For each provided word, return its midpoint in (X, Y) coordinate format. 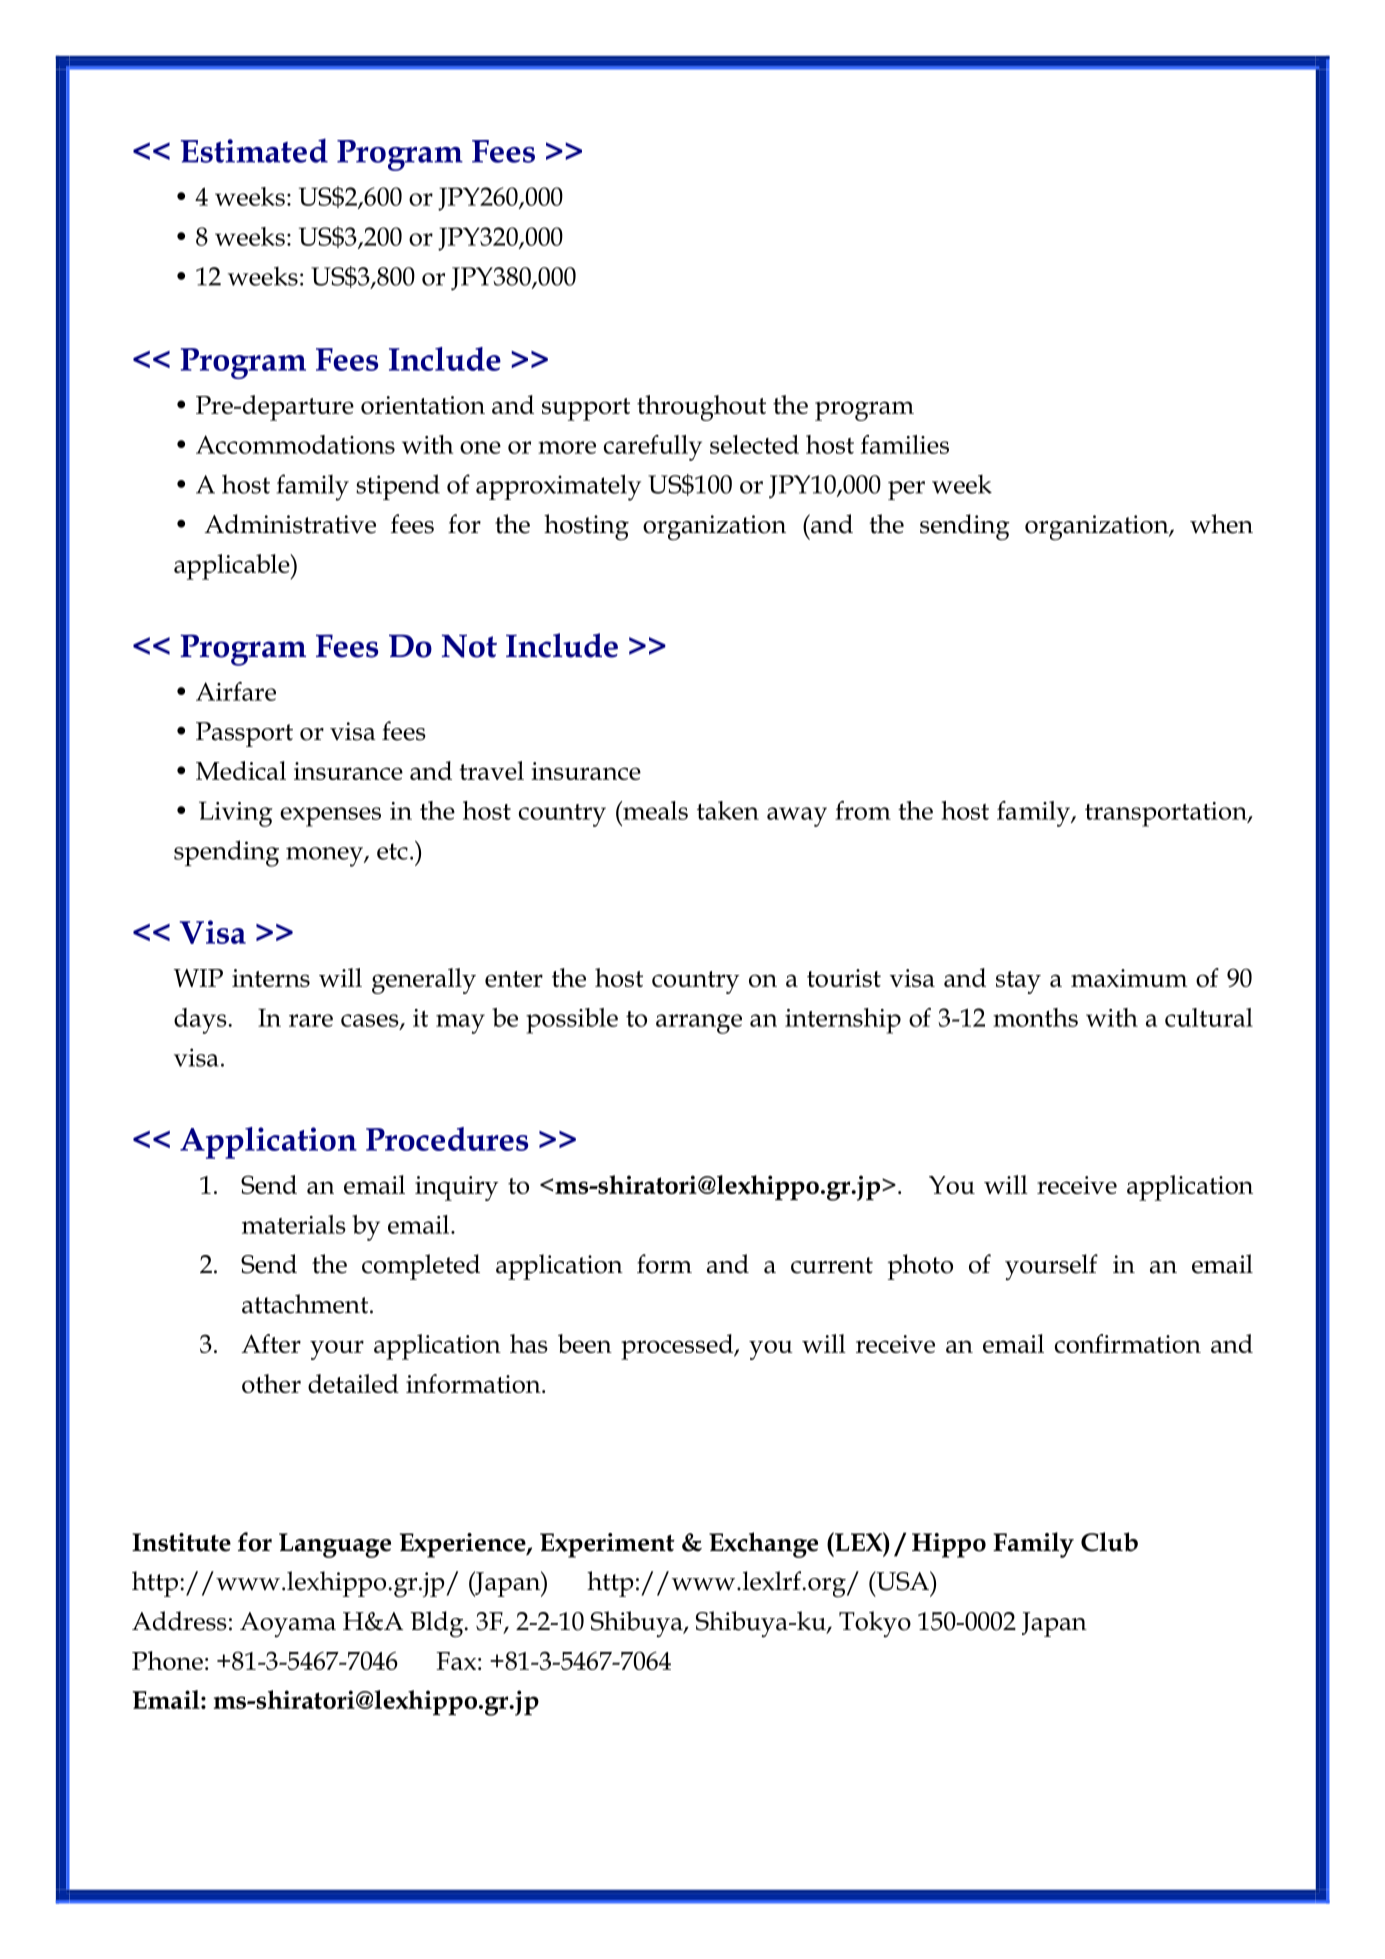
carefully (653, 448)
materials (294, 1224)
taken (728, 810)
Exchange (763, 1545)
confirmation (1128, 1343)
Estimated (254, 150)
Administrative (290, 524)
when (1221, 524)
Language (335, 1545)
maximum (1129, 978)
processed (678, 1347)
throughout (701, 408)
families (905, 444)
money (325, 857)
